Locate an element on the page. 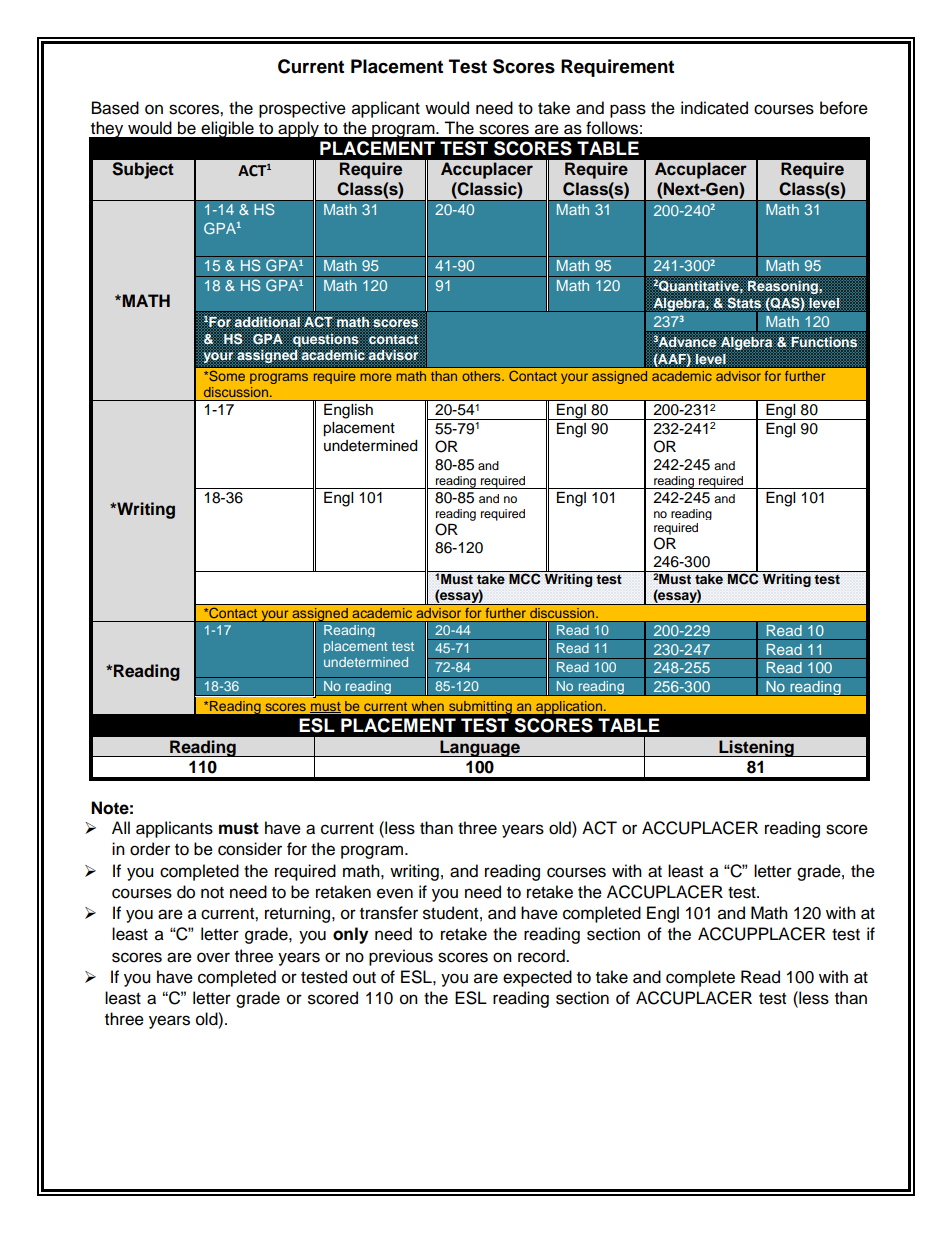 The width and height of the image is (952, 1233). additional is located at coordinates (267, 322).
